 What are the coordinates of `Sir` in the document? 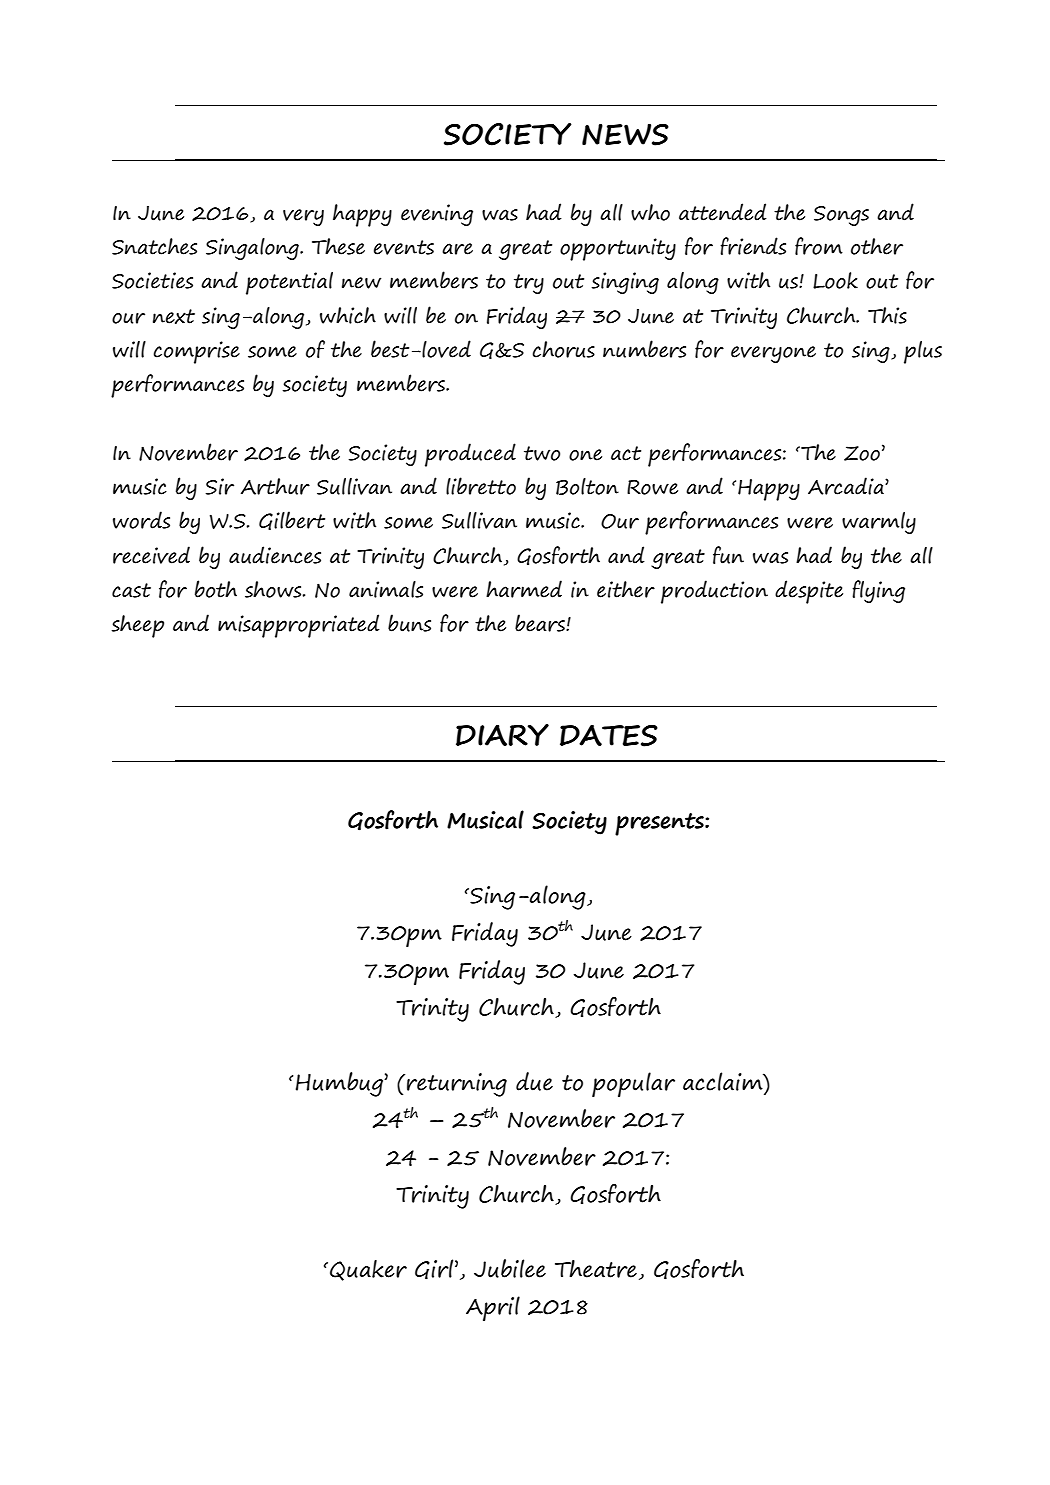 It's located at (220, 486).
